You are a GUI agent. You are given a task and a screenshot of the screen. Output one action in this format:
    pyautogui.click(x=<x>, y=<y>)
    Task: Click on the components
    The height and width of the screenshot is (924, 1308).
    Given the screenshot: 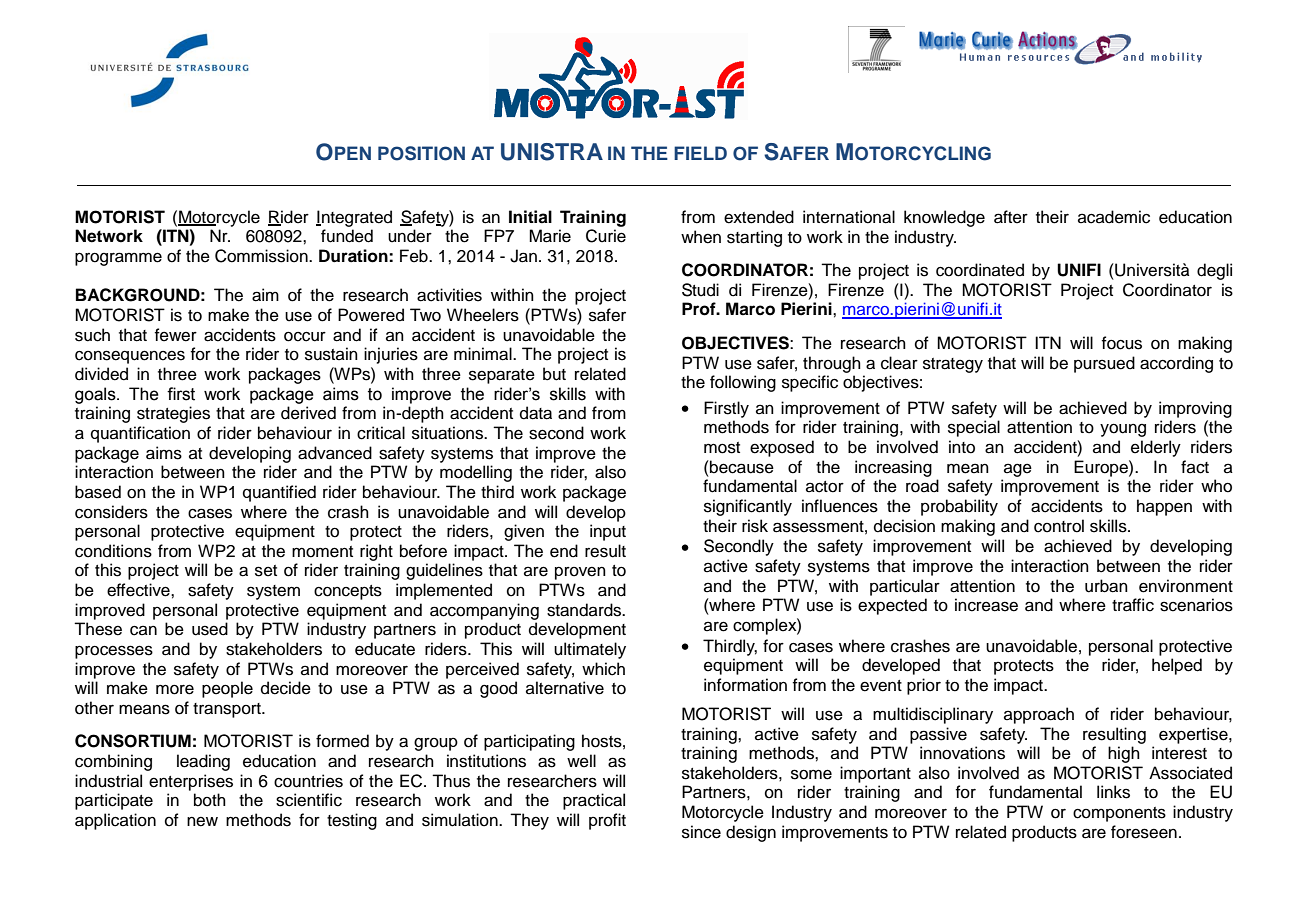 What is the action you would take?
    pyautogui.click(x=1119, y=814)
